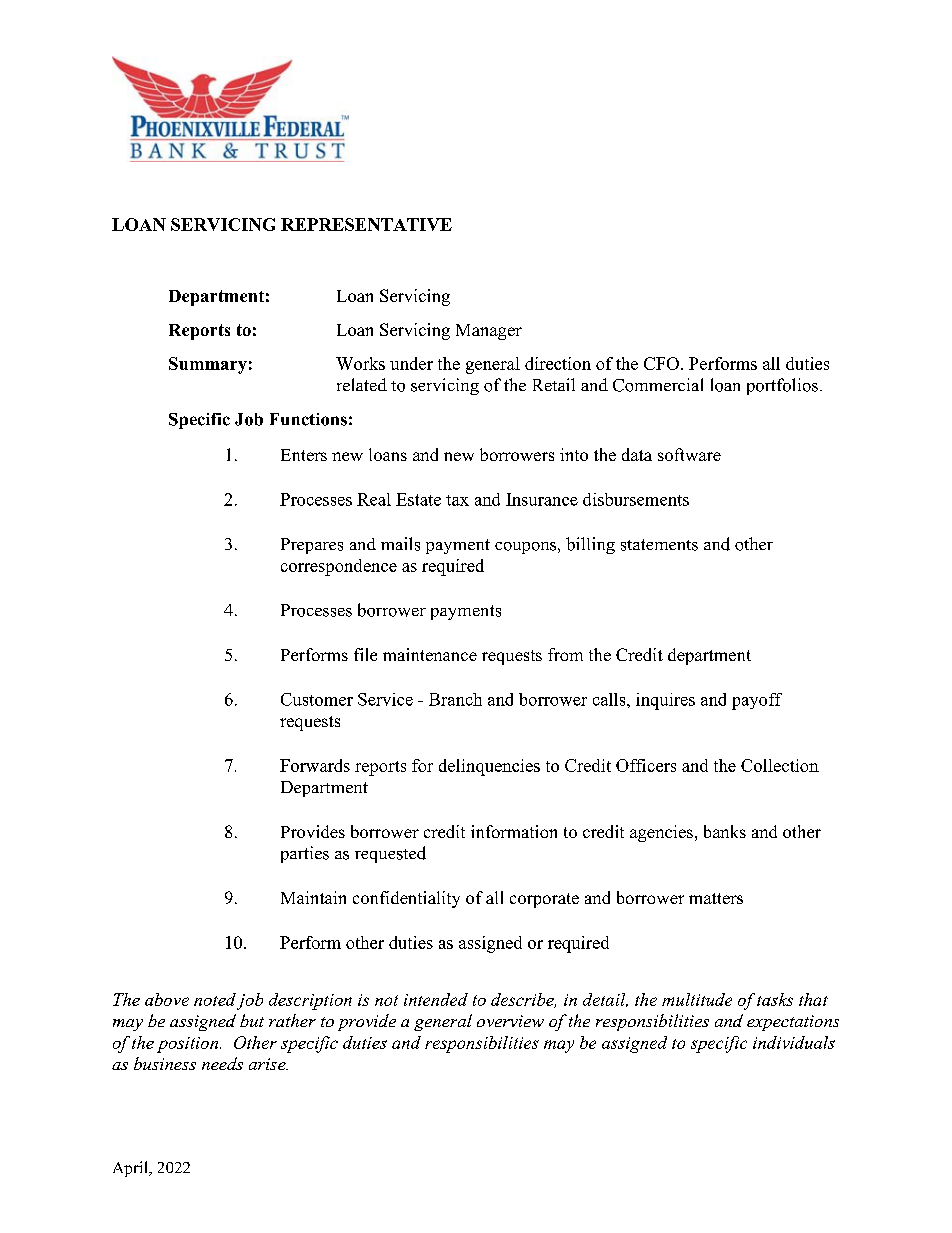  Describe the element at coordinates (510, 1021) in the image. I see `overview` at that location.
